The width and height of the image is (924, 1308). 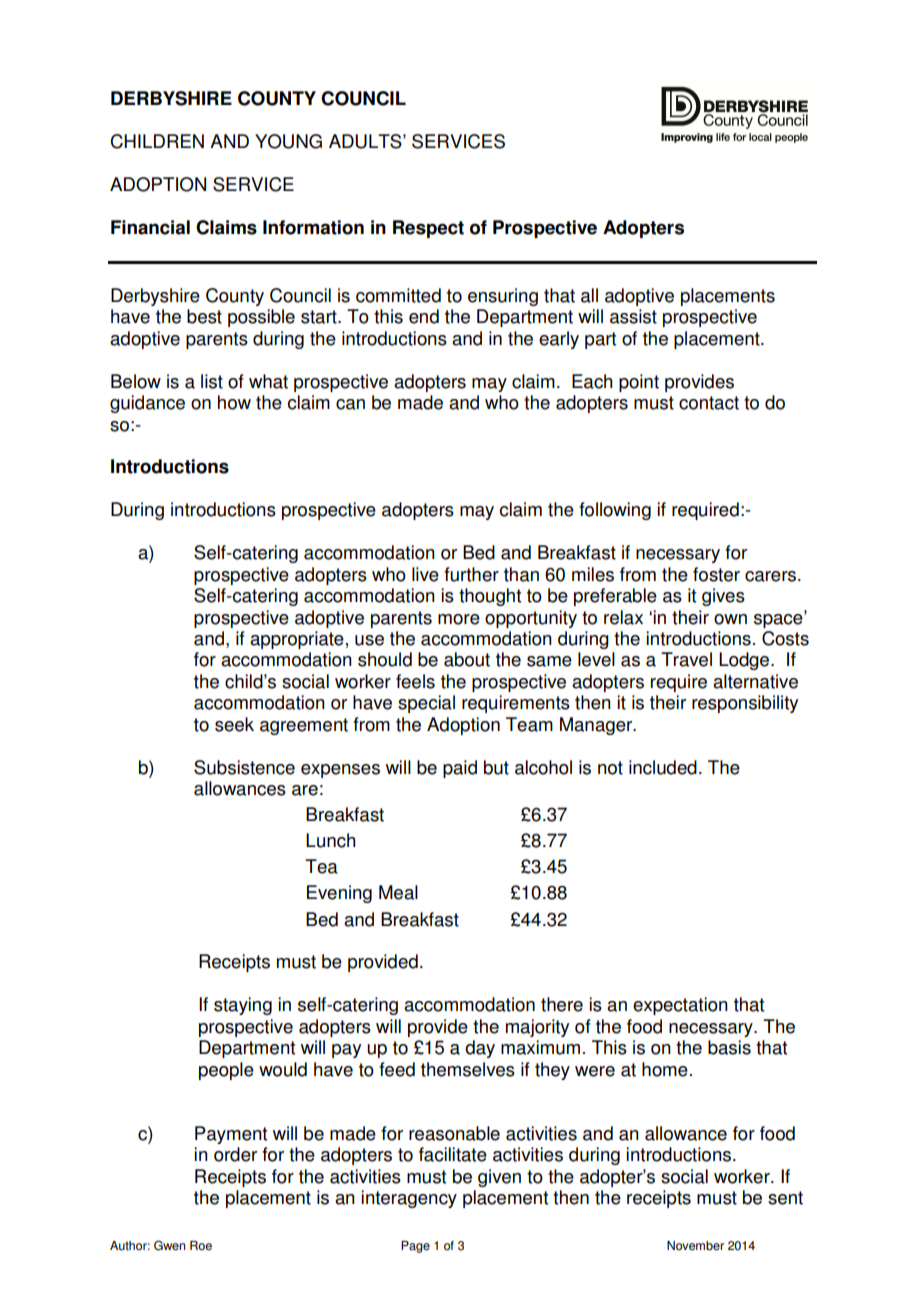 I want to click on Meal, so click(x=398, y=892).
